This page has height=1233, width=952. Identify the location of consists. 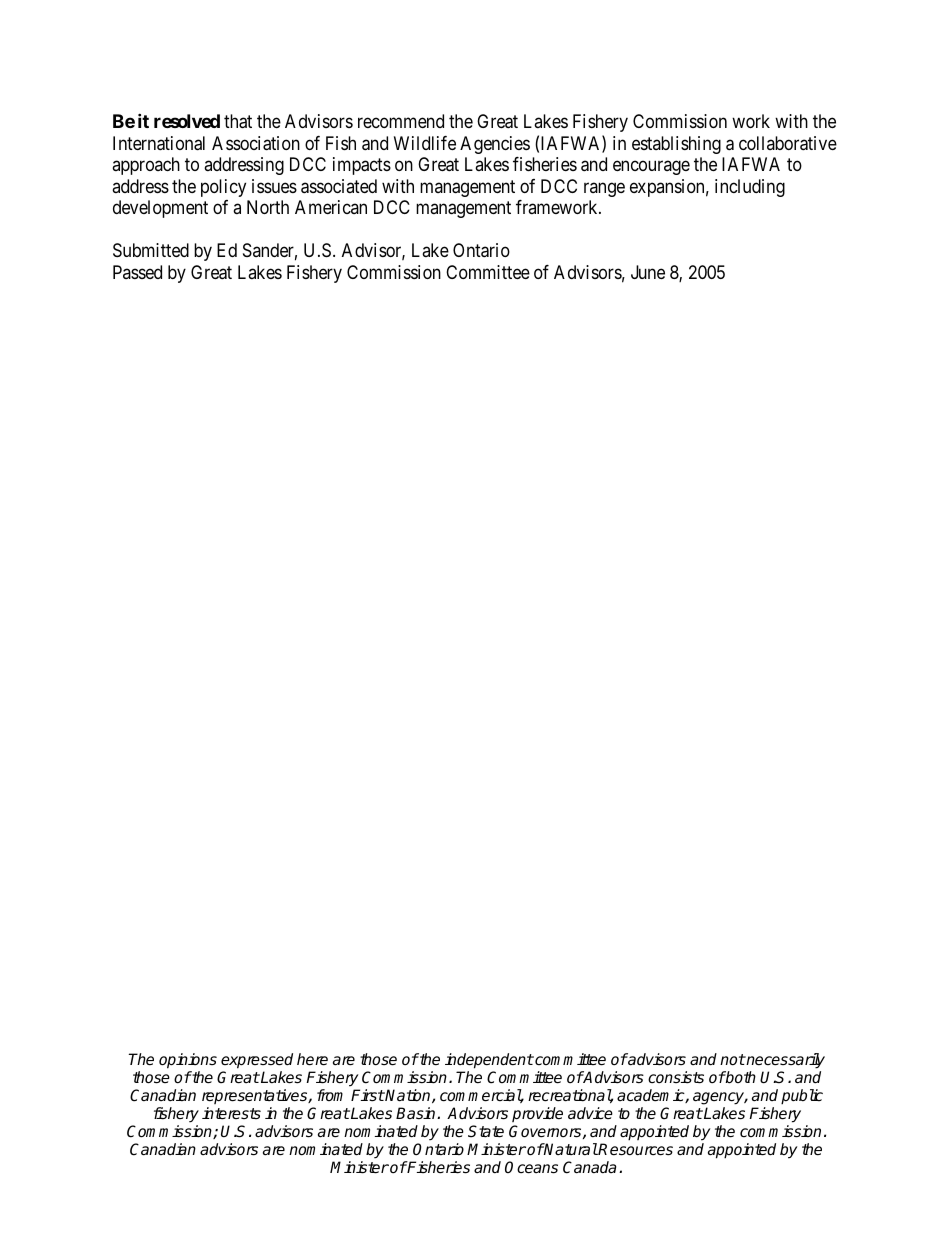
(676, 1077).
